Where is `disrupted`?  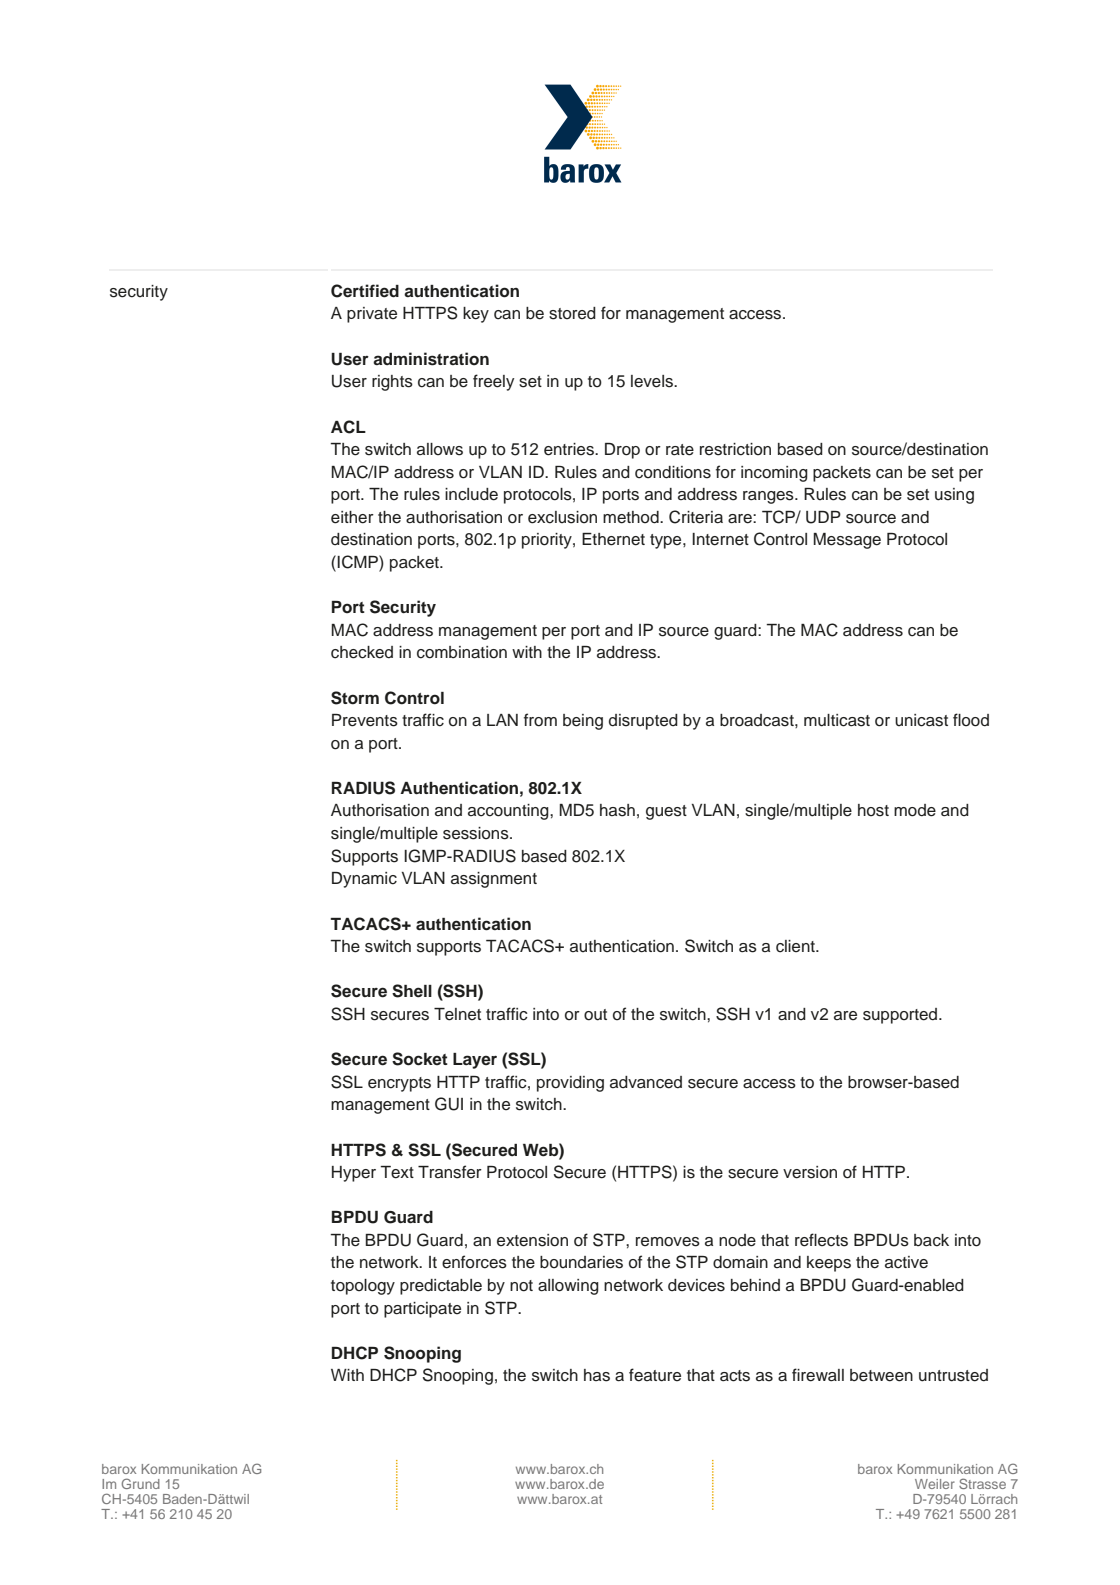 disrupted is located at coordinates (643, 722).
